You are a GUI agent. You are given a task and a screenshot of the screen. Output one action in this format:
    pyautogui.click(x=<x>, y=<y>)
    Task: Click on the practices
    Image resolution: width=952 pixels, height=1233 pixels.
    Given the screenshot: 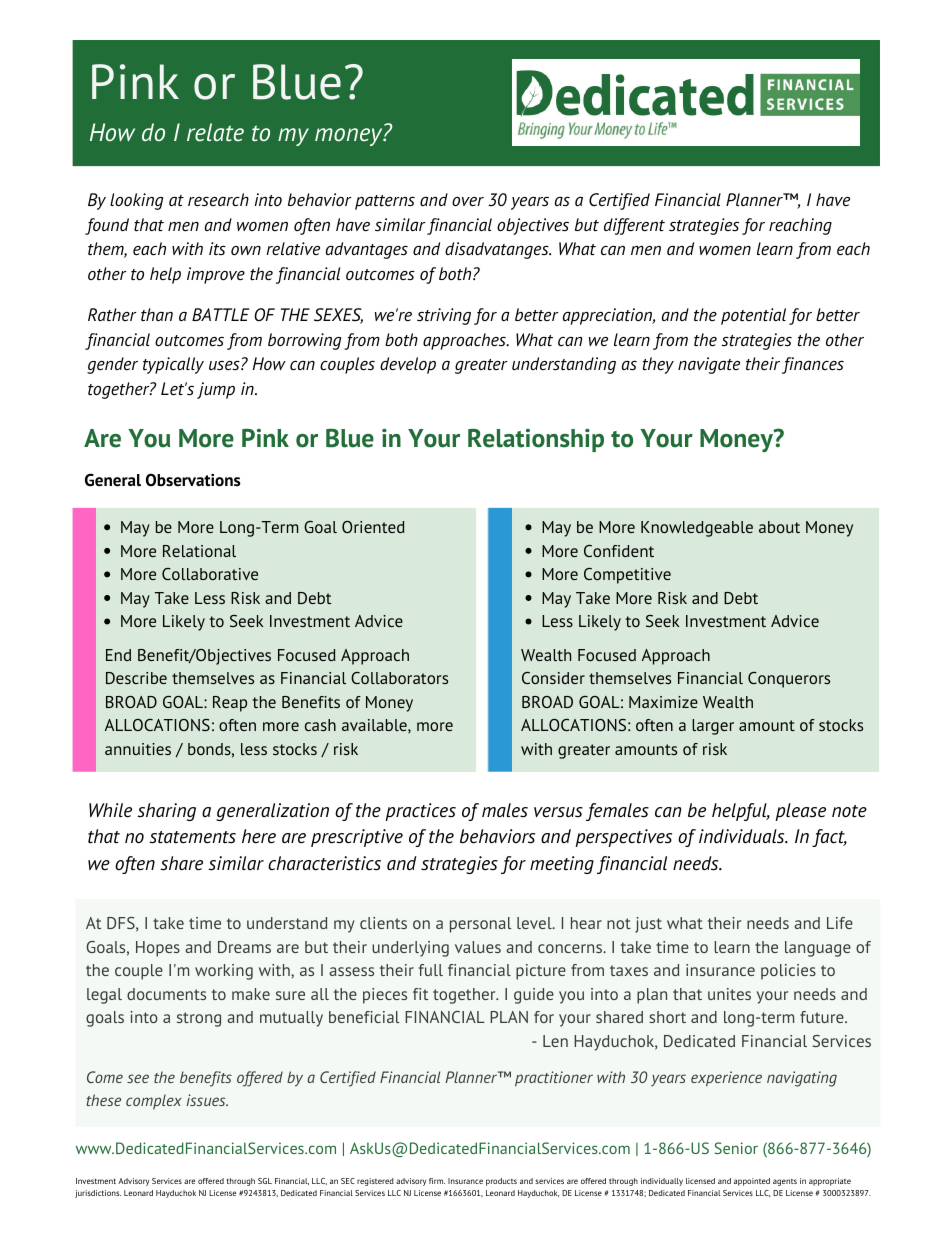 What is the action you would take?
    pyautogui.click(x=420, y=812)
